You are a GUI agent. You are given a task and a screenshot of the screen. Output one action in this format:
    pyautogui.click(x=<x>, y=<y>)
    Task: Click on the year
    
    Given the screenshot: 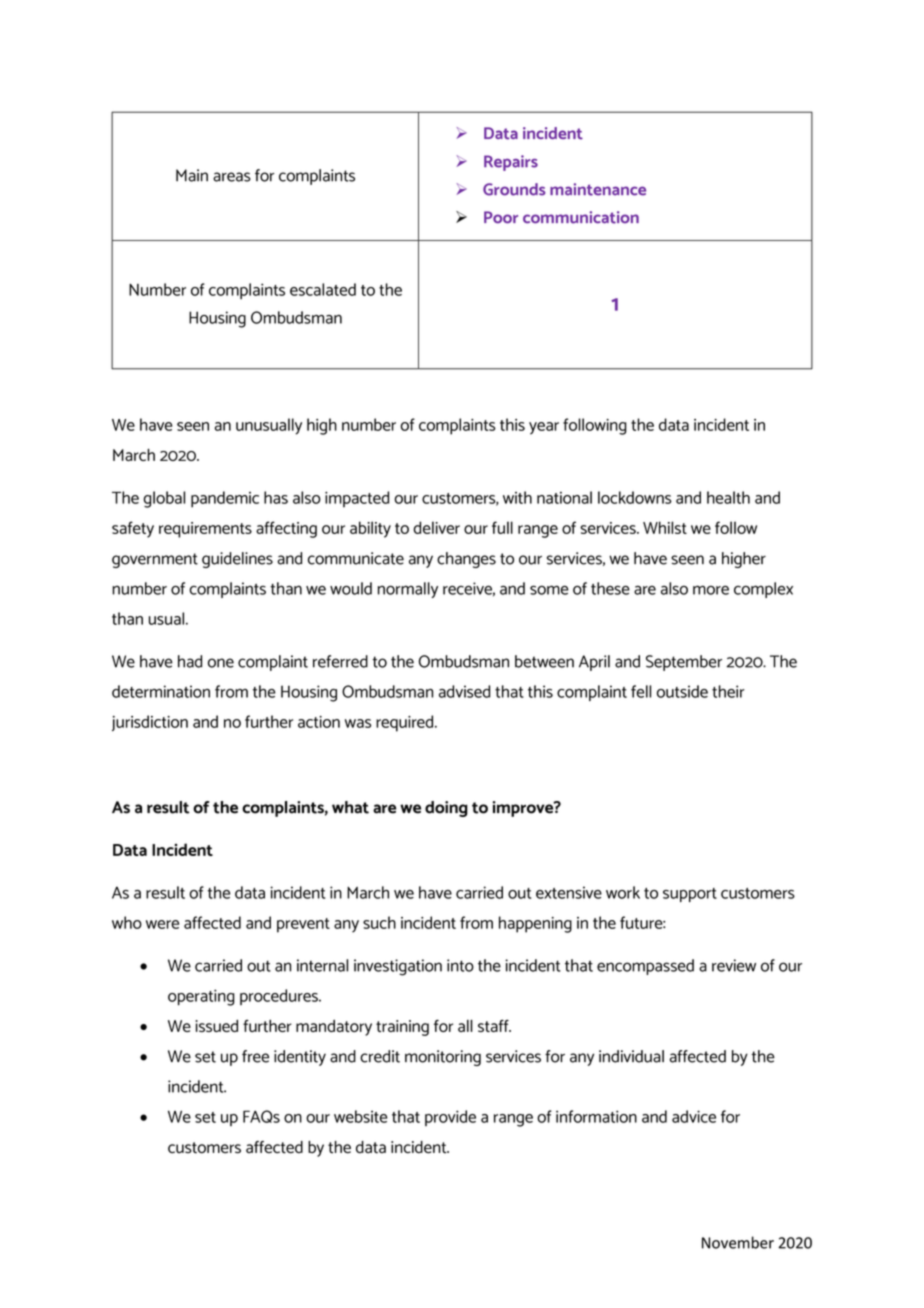 What is the action you would take?
    pyautogui.click(x=544, y=428)
